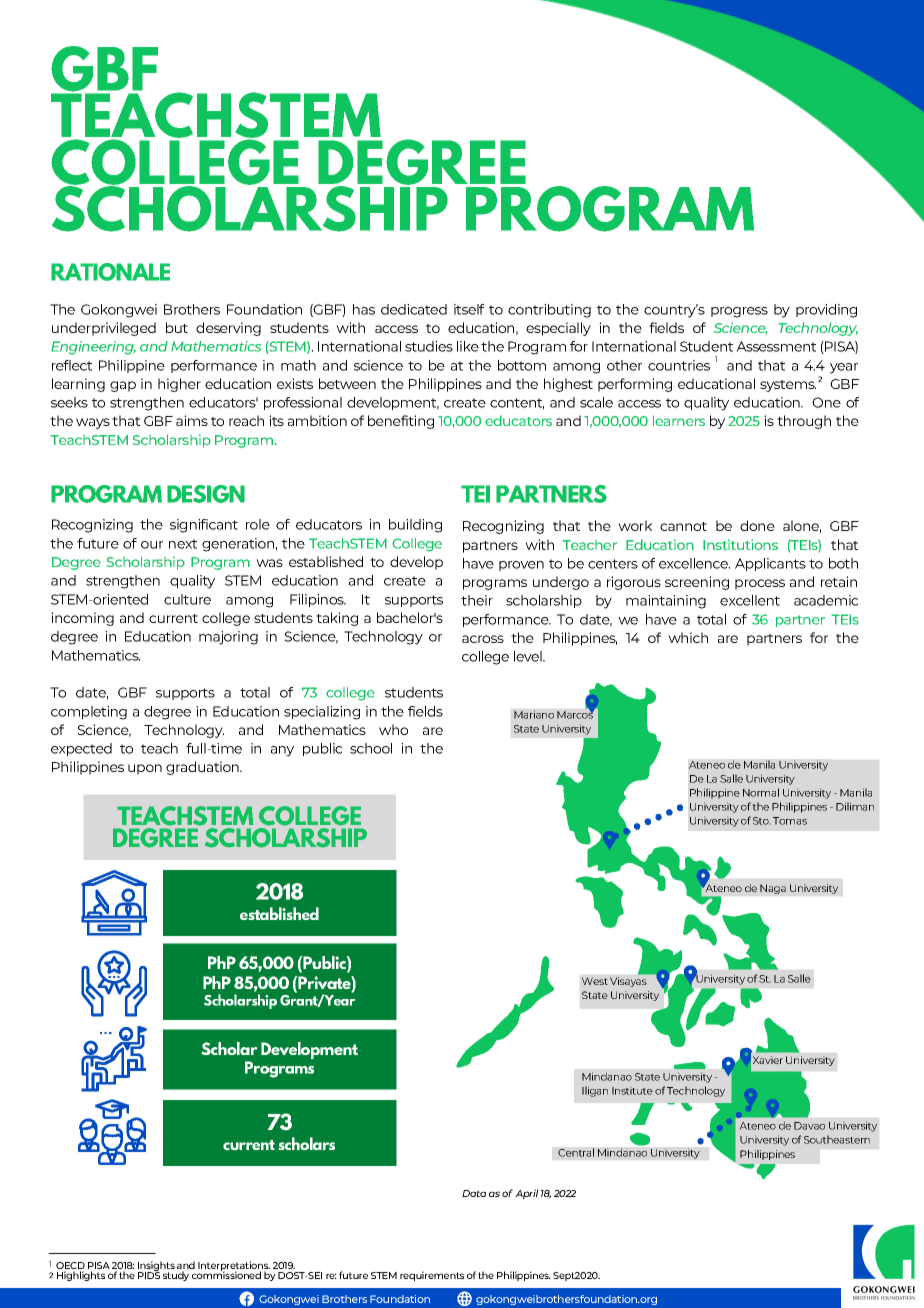 This screenshot has height=1308, width=924. I want to click on graduation, so click(204, 768).
